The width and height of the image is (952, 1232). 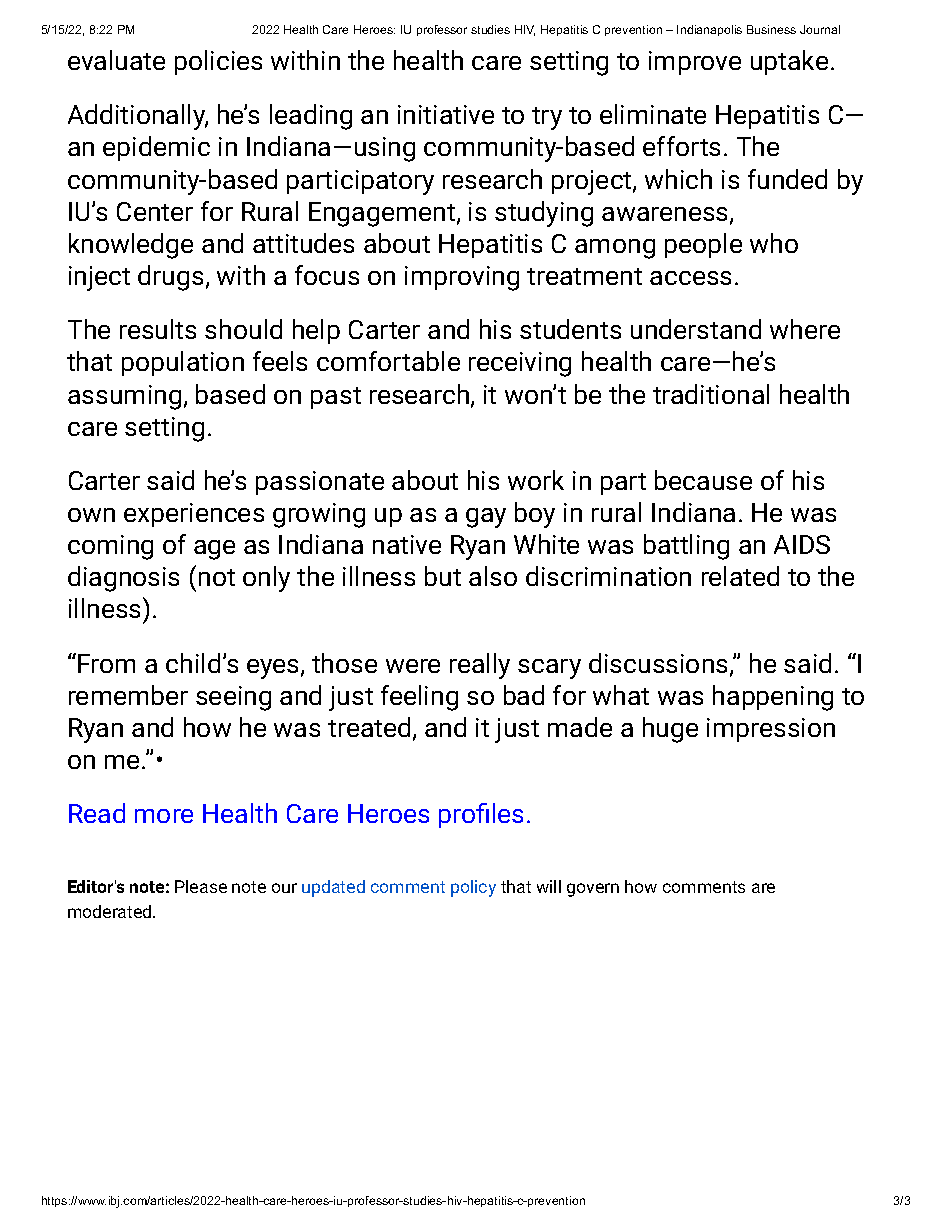 What do you see at coordinates (462, 278) in the image?
I see `improving` at bounding box center [462, 278].
